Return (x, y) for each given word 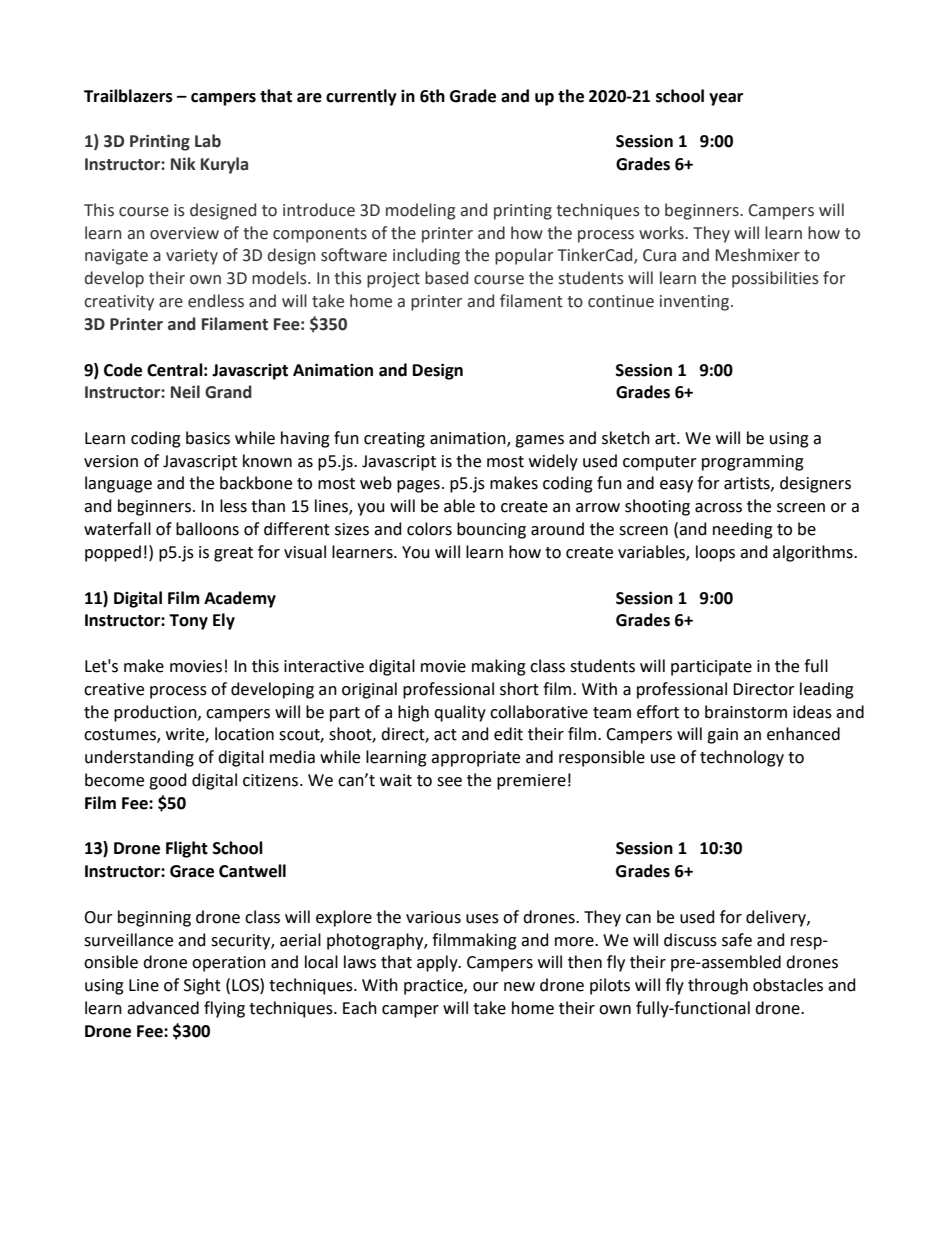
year (726, 99)
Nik (183, 163)
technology (742, 758)
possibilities (775, 279)
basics (208, 438)
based (446, 278)
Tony (188, 622)
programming (753, 463)
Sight (202, 986)
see (449, 782)
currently (361, 97)
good (168, 781)
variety (192, 257)
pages (418, 486)
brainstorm (746, 712)
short (519, 689)
